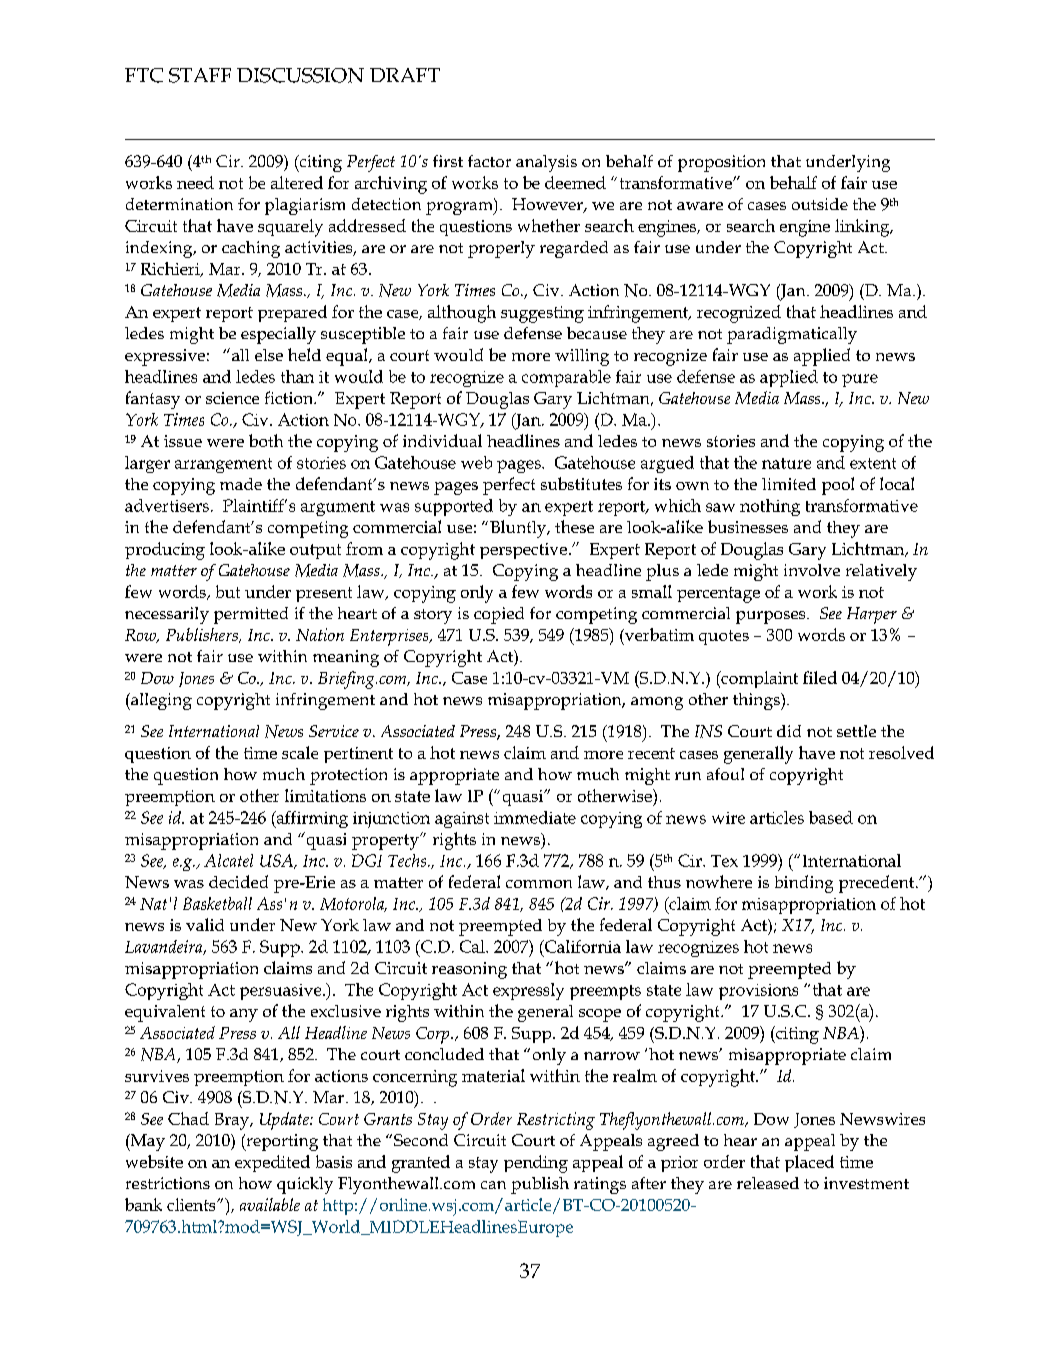 The image size is (1060, 1372). Describe the element at coordinates (860, 380) in the screenshot. I see `pure` at that location.
